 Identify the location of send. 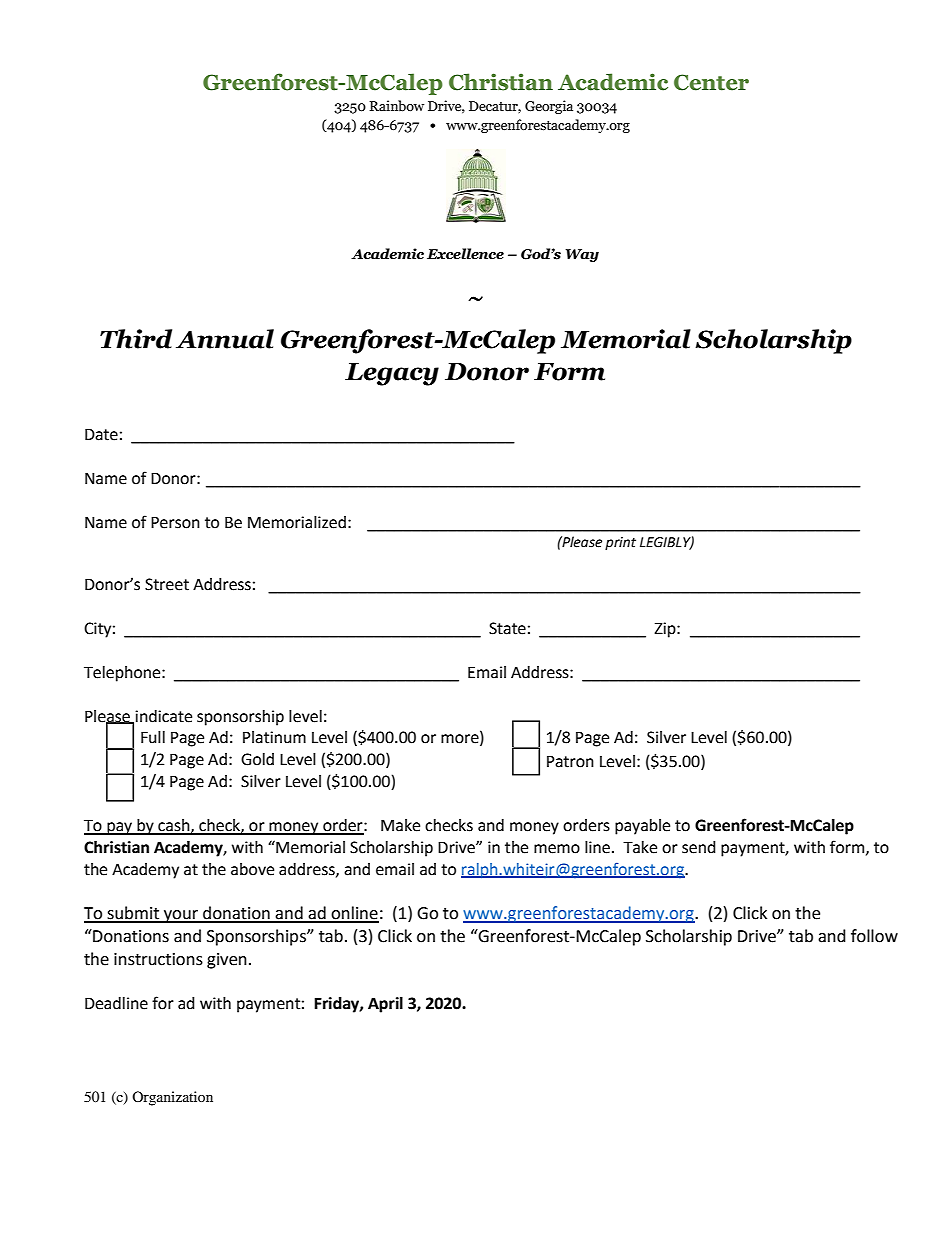
(699, 847).
